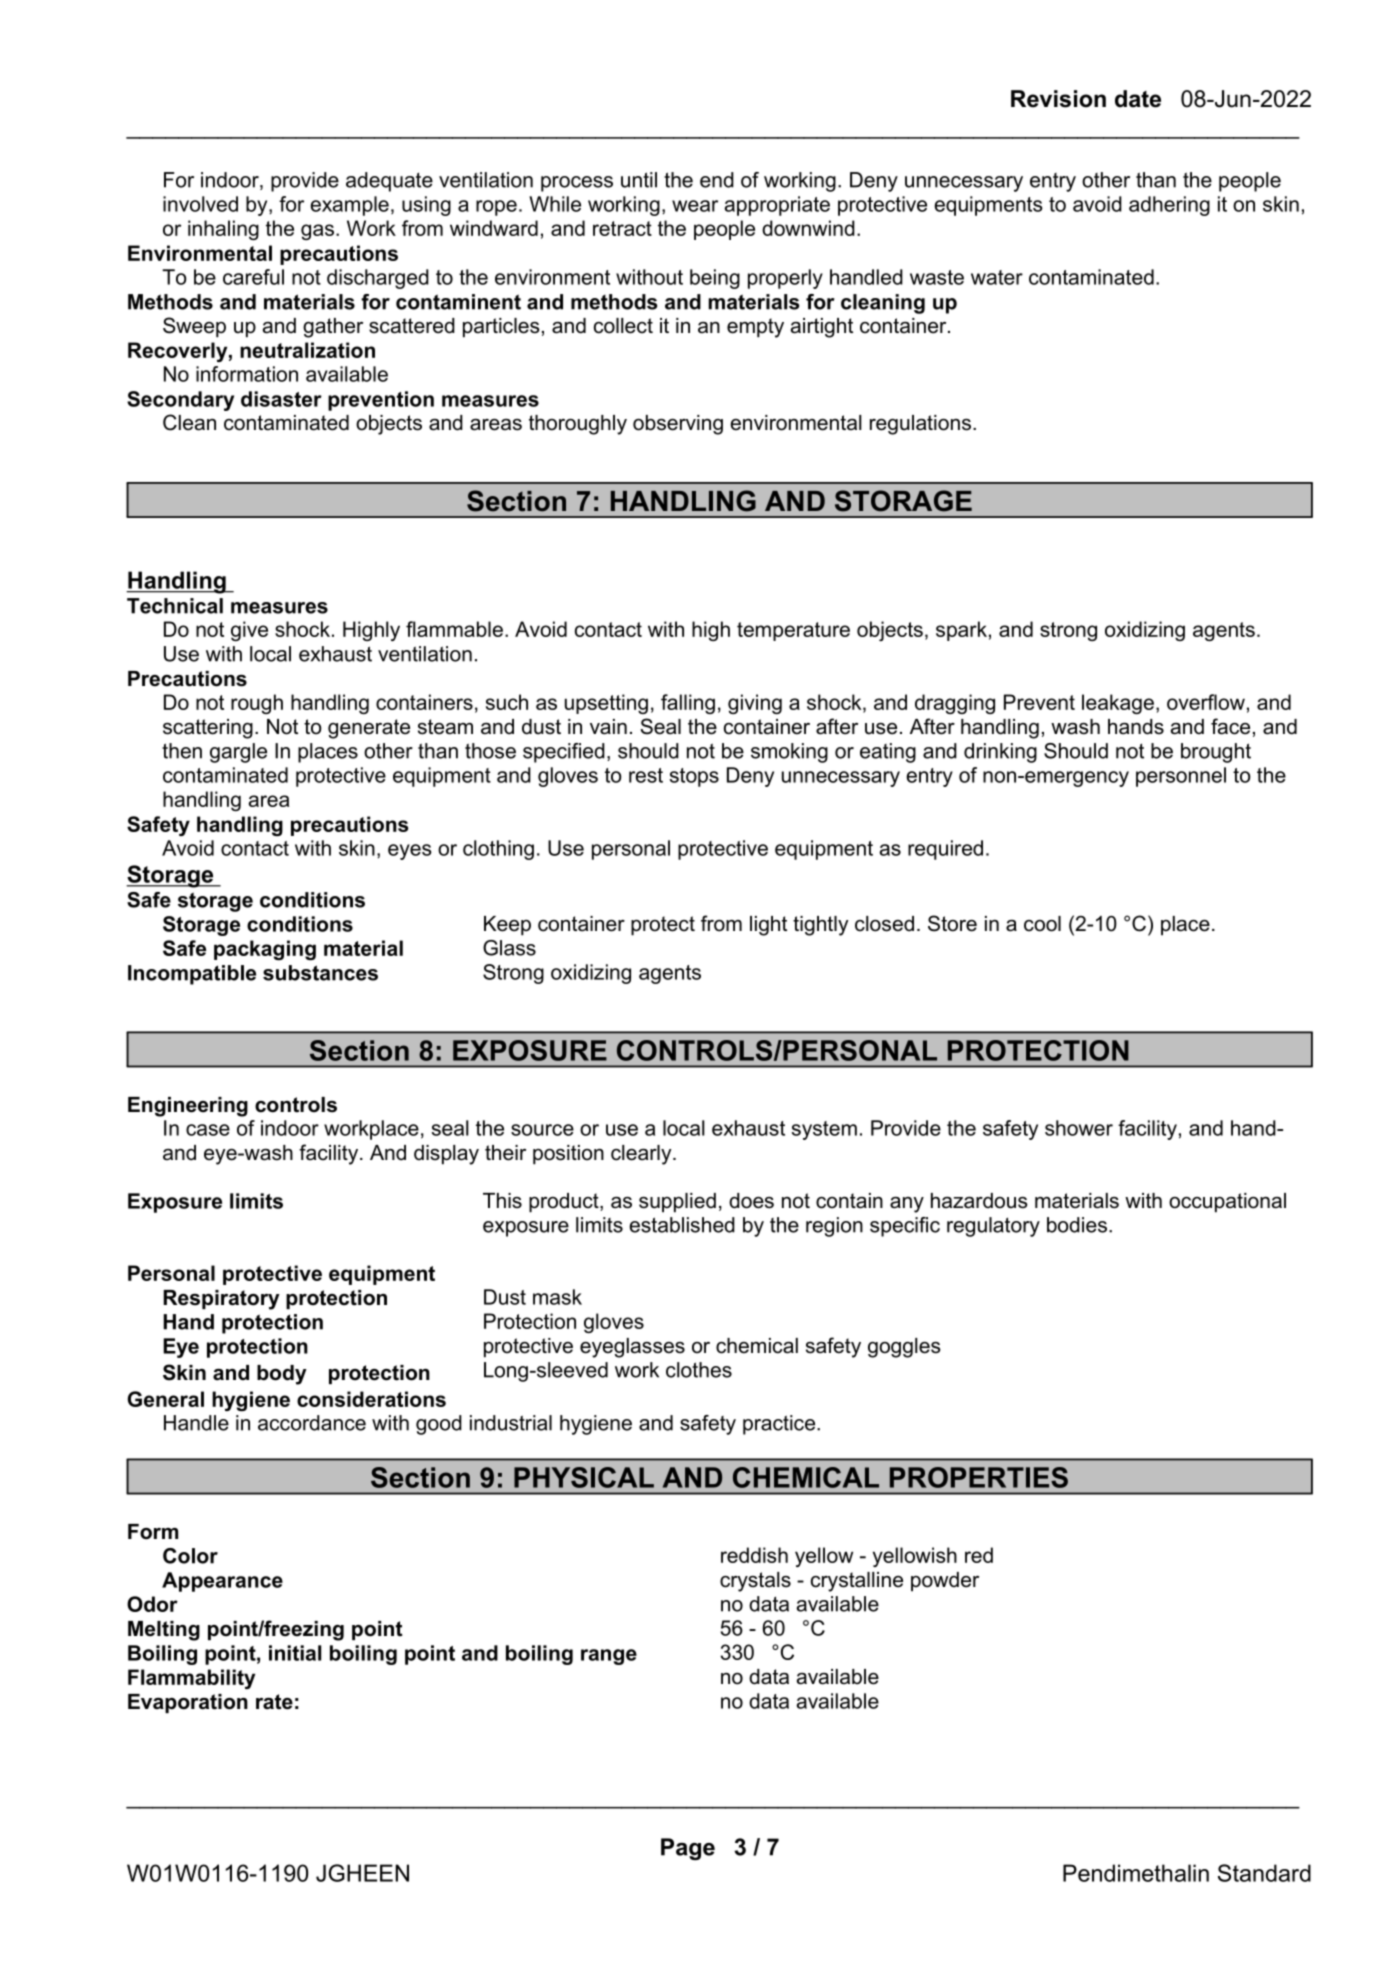  I want to click on wear, so click(695, 206).
